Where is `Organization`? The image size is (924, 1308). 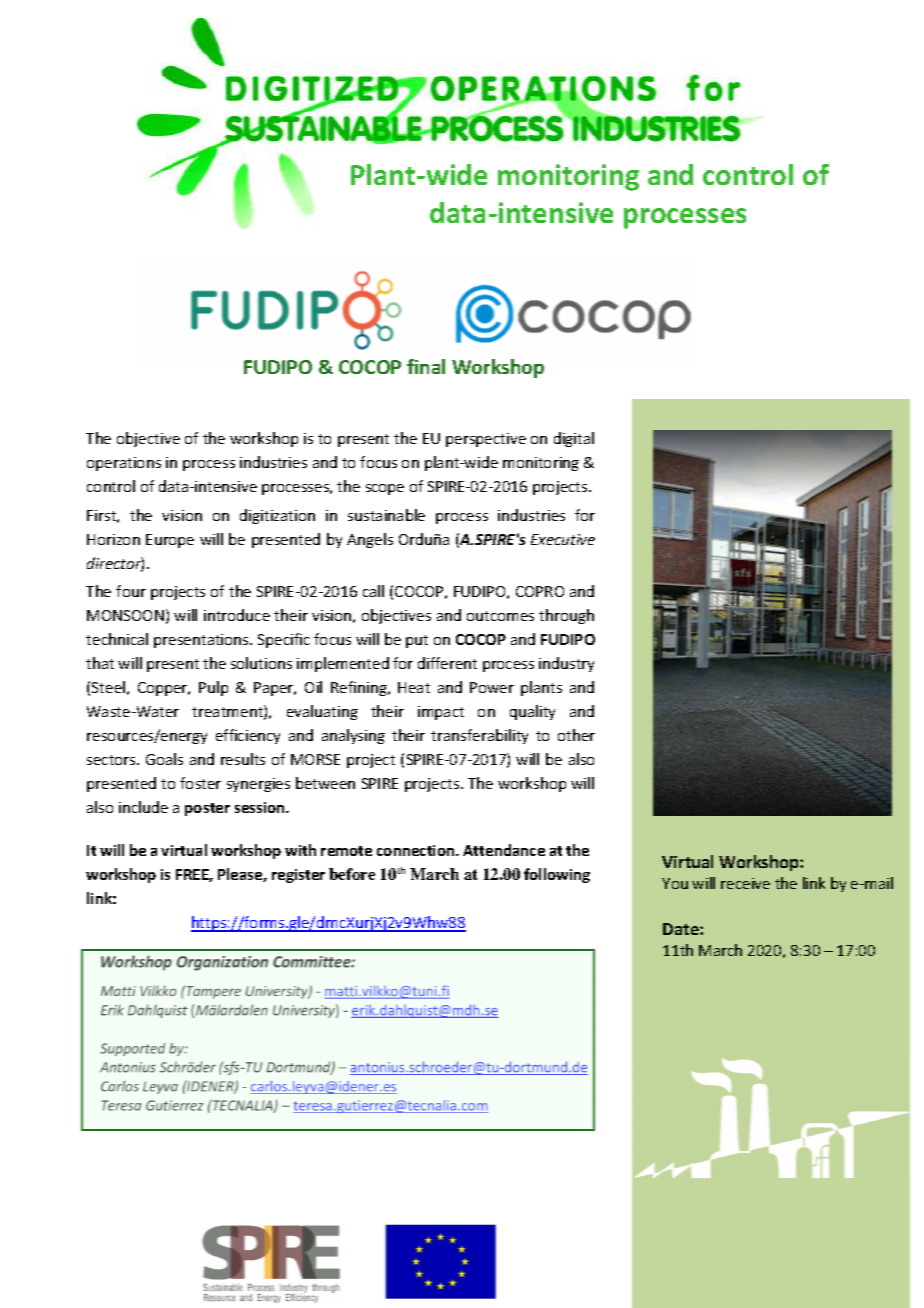
Organization is located at coordinates (222, 963).
